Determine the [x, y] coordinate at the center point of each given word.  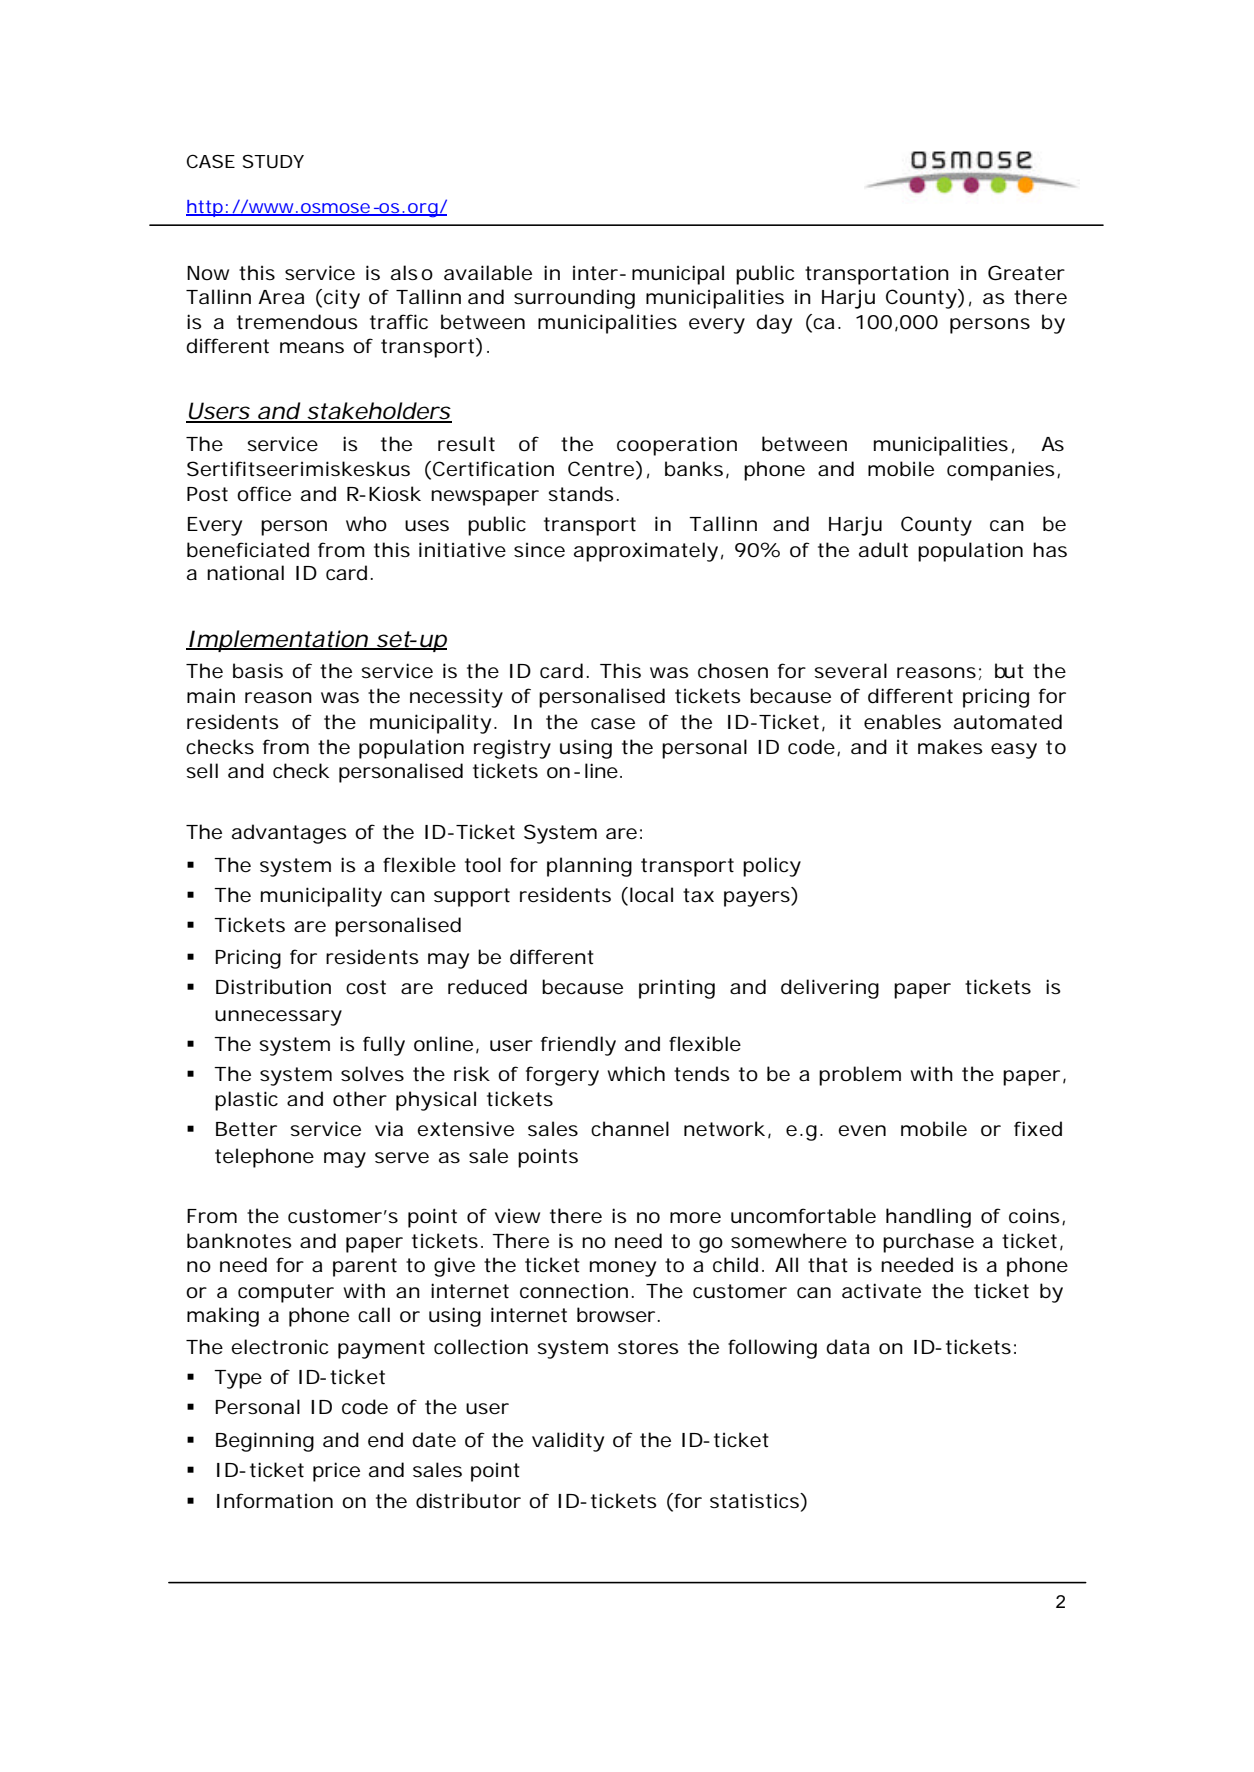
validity [568, 1442]
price [336, 1472]
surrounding [574, 299]
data [847, 1347]
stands [581, 494]
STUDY [273, 162]
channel [630, 1129]
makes [950, 747]
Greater [1026, 273]
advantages [289, 834]
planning [589, 867]
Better [246, 1129]
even [862, 1131]
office [264, 494]
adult [883, 550]
